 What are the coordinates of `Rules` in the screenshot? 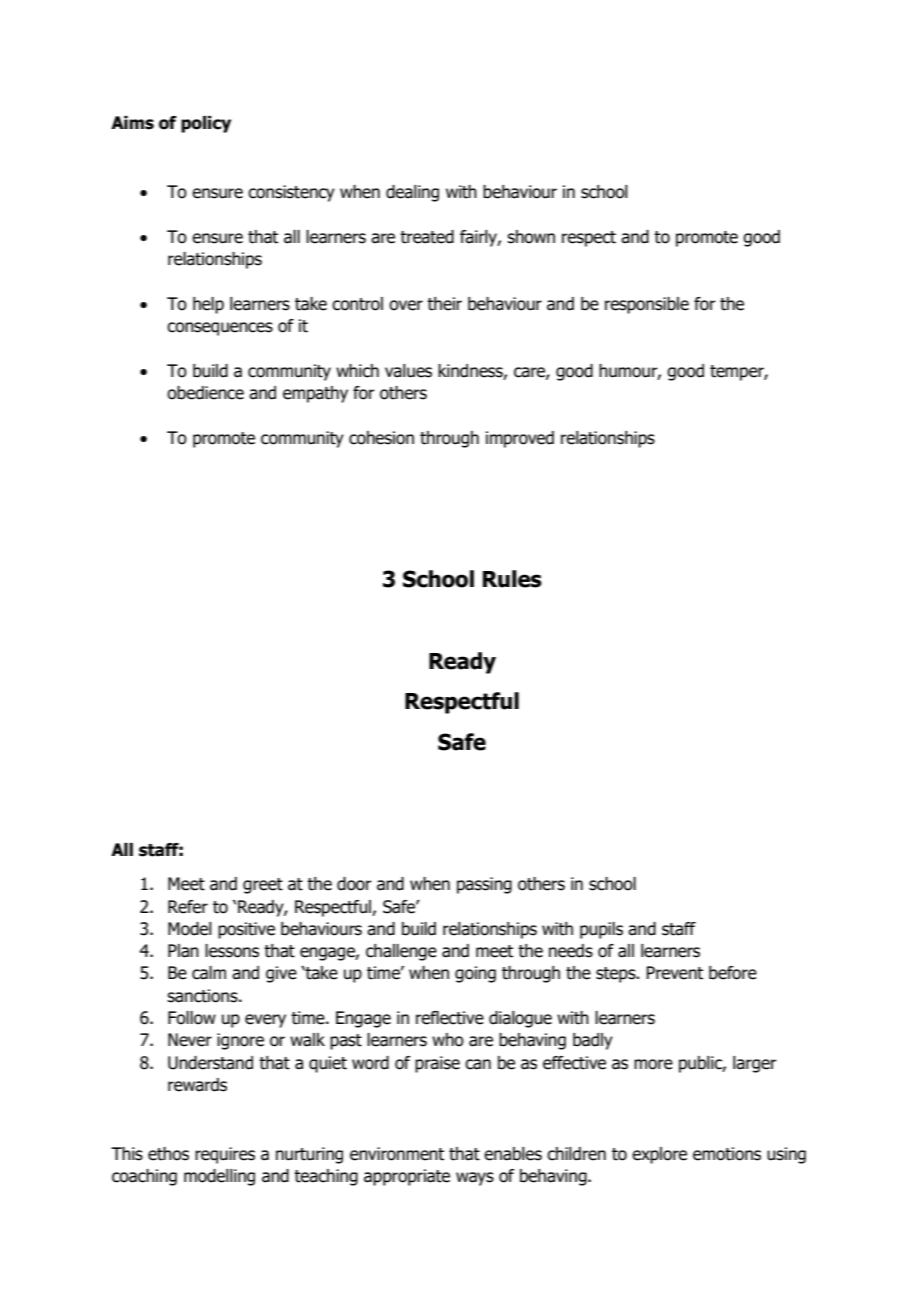 It's located at (512, 579).
